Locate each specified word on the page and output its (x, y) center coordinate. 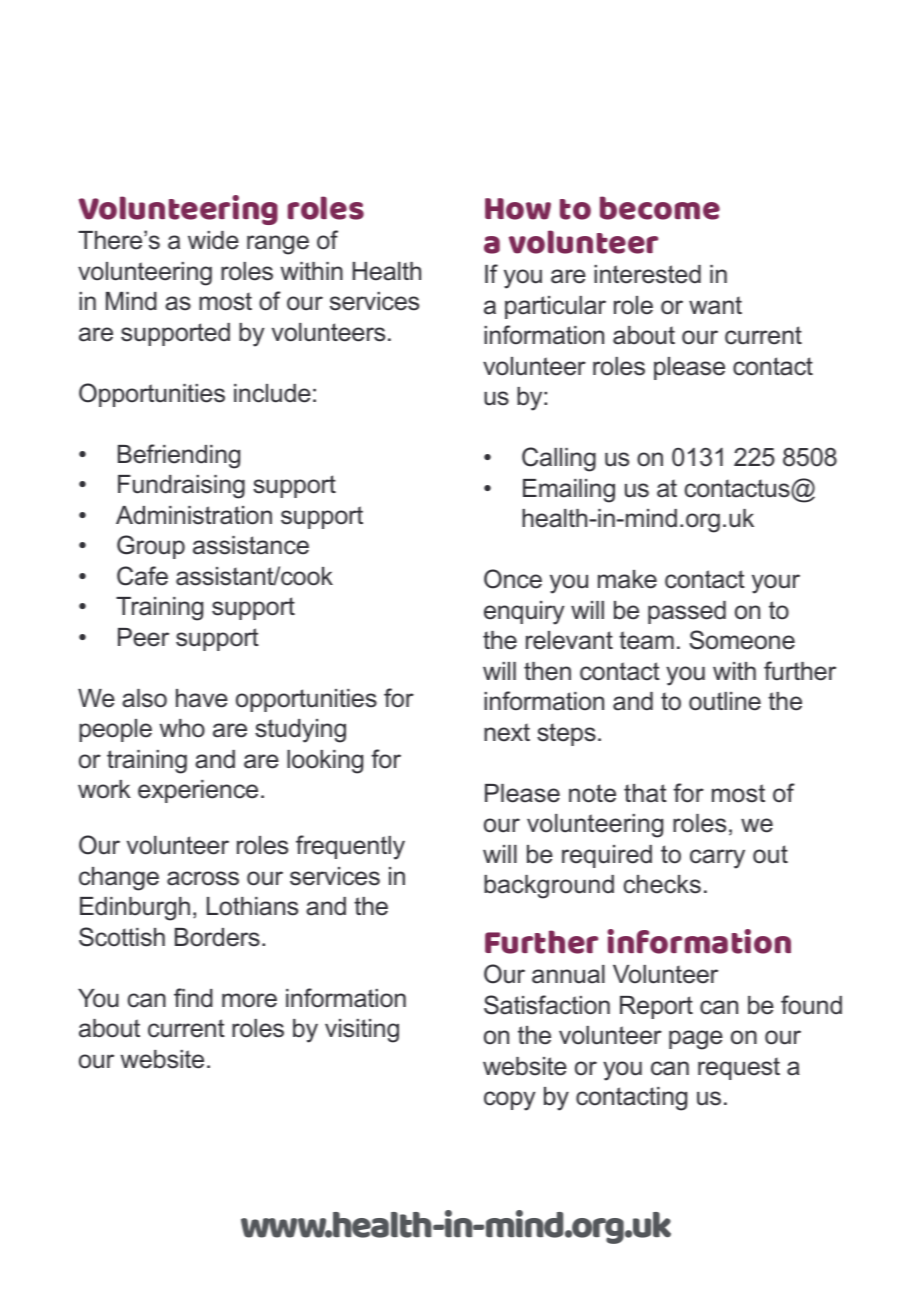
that (645, 793)
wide (213, 240)
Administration (194, 515)
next (507, 732)
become (660, 208)
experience (198, 791)
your (776, 584)
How (518, 209)
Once (513, 579)
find (193, 998)
